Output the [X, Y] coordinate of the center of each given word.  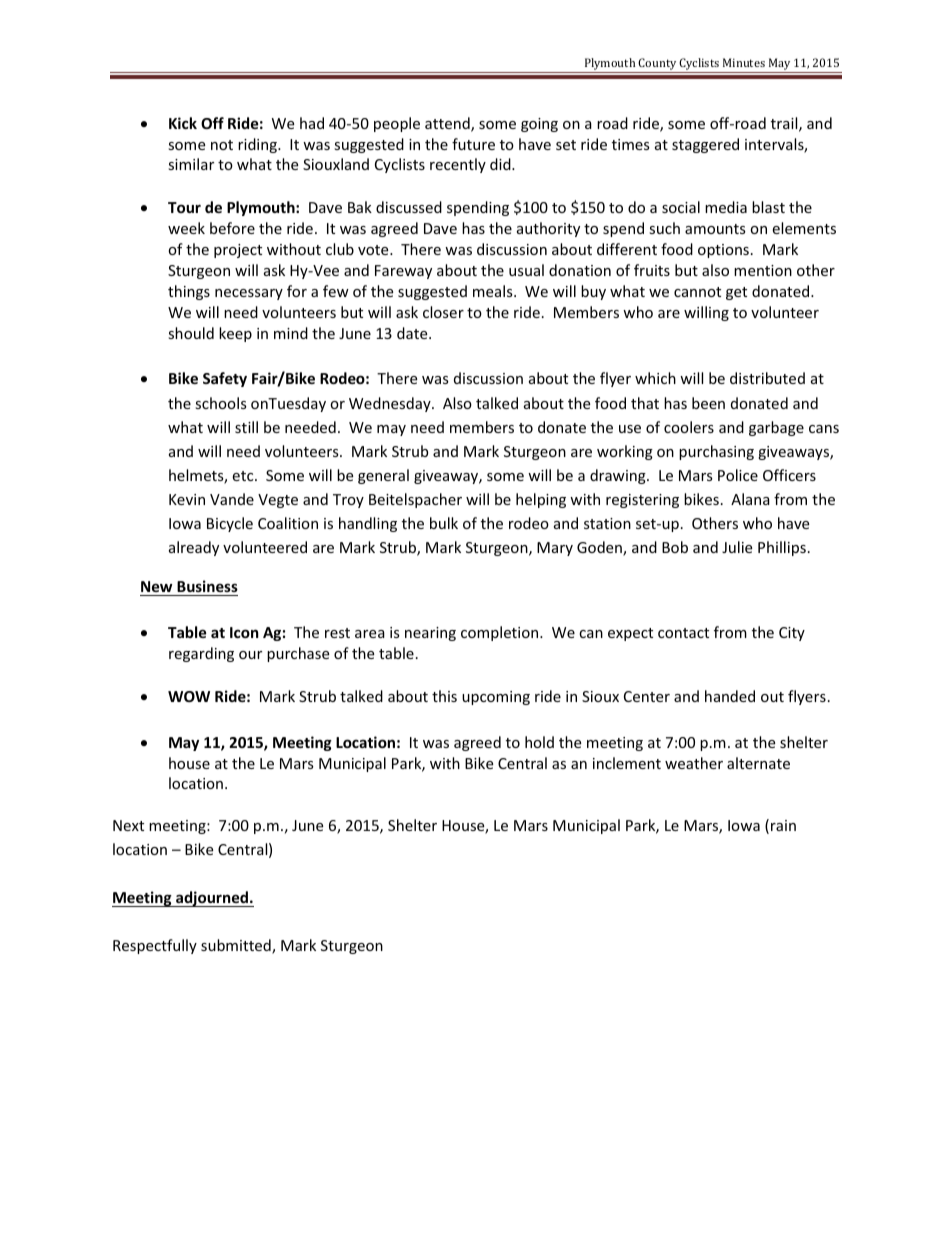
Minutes [744, 62]
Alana [750, 499]
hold [539, 742]
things [189, 292]
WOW [189, 696]
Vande [232, 499]
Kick [183, 123]
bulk [444, 523]
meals [494, 291]
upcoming [496, 698]
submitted [237, 946]
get [736, 293]
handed [730, 696]
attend [448, 124]
